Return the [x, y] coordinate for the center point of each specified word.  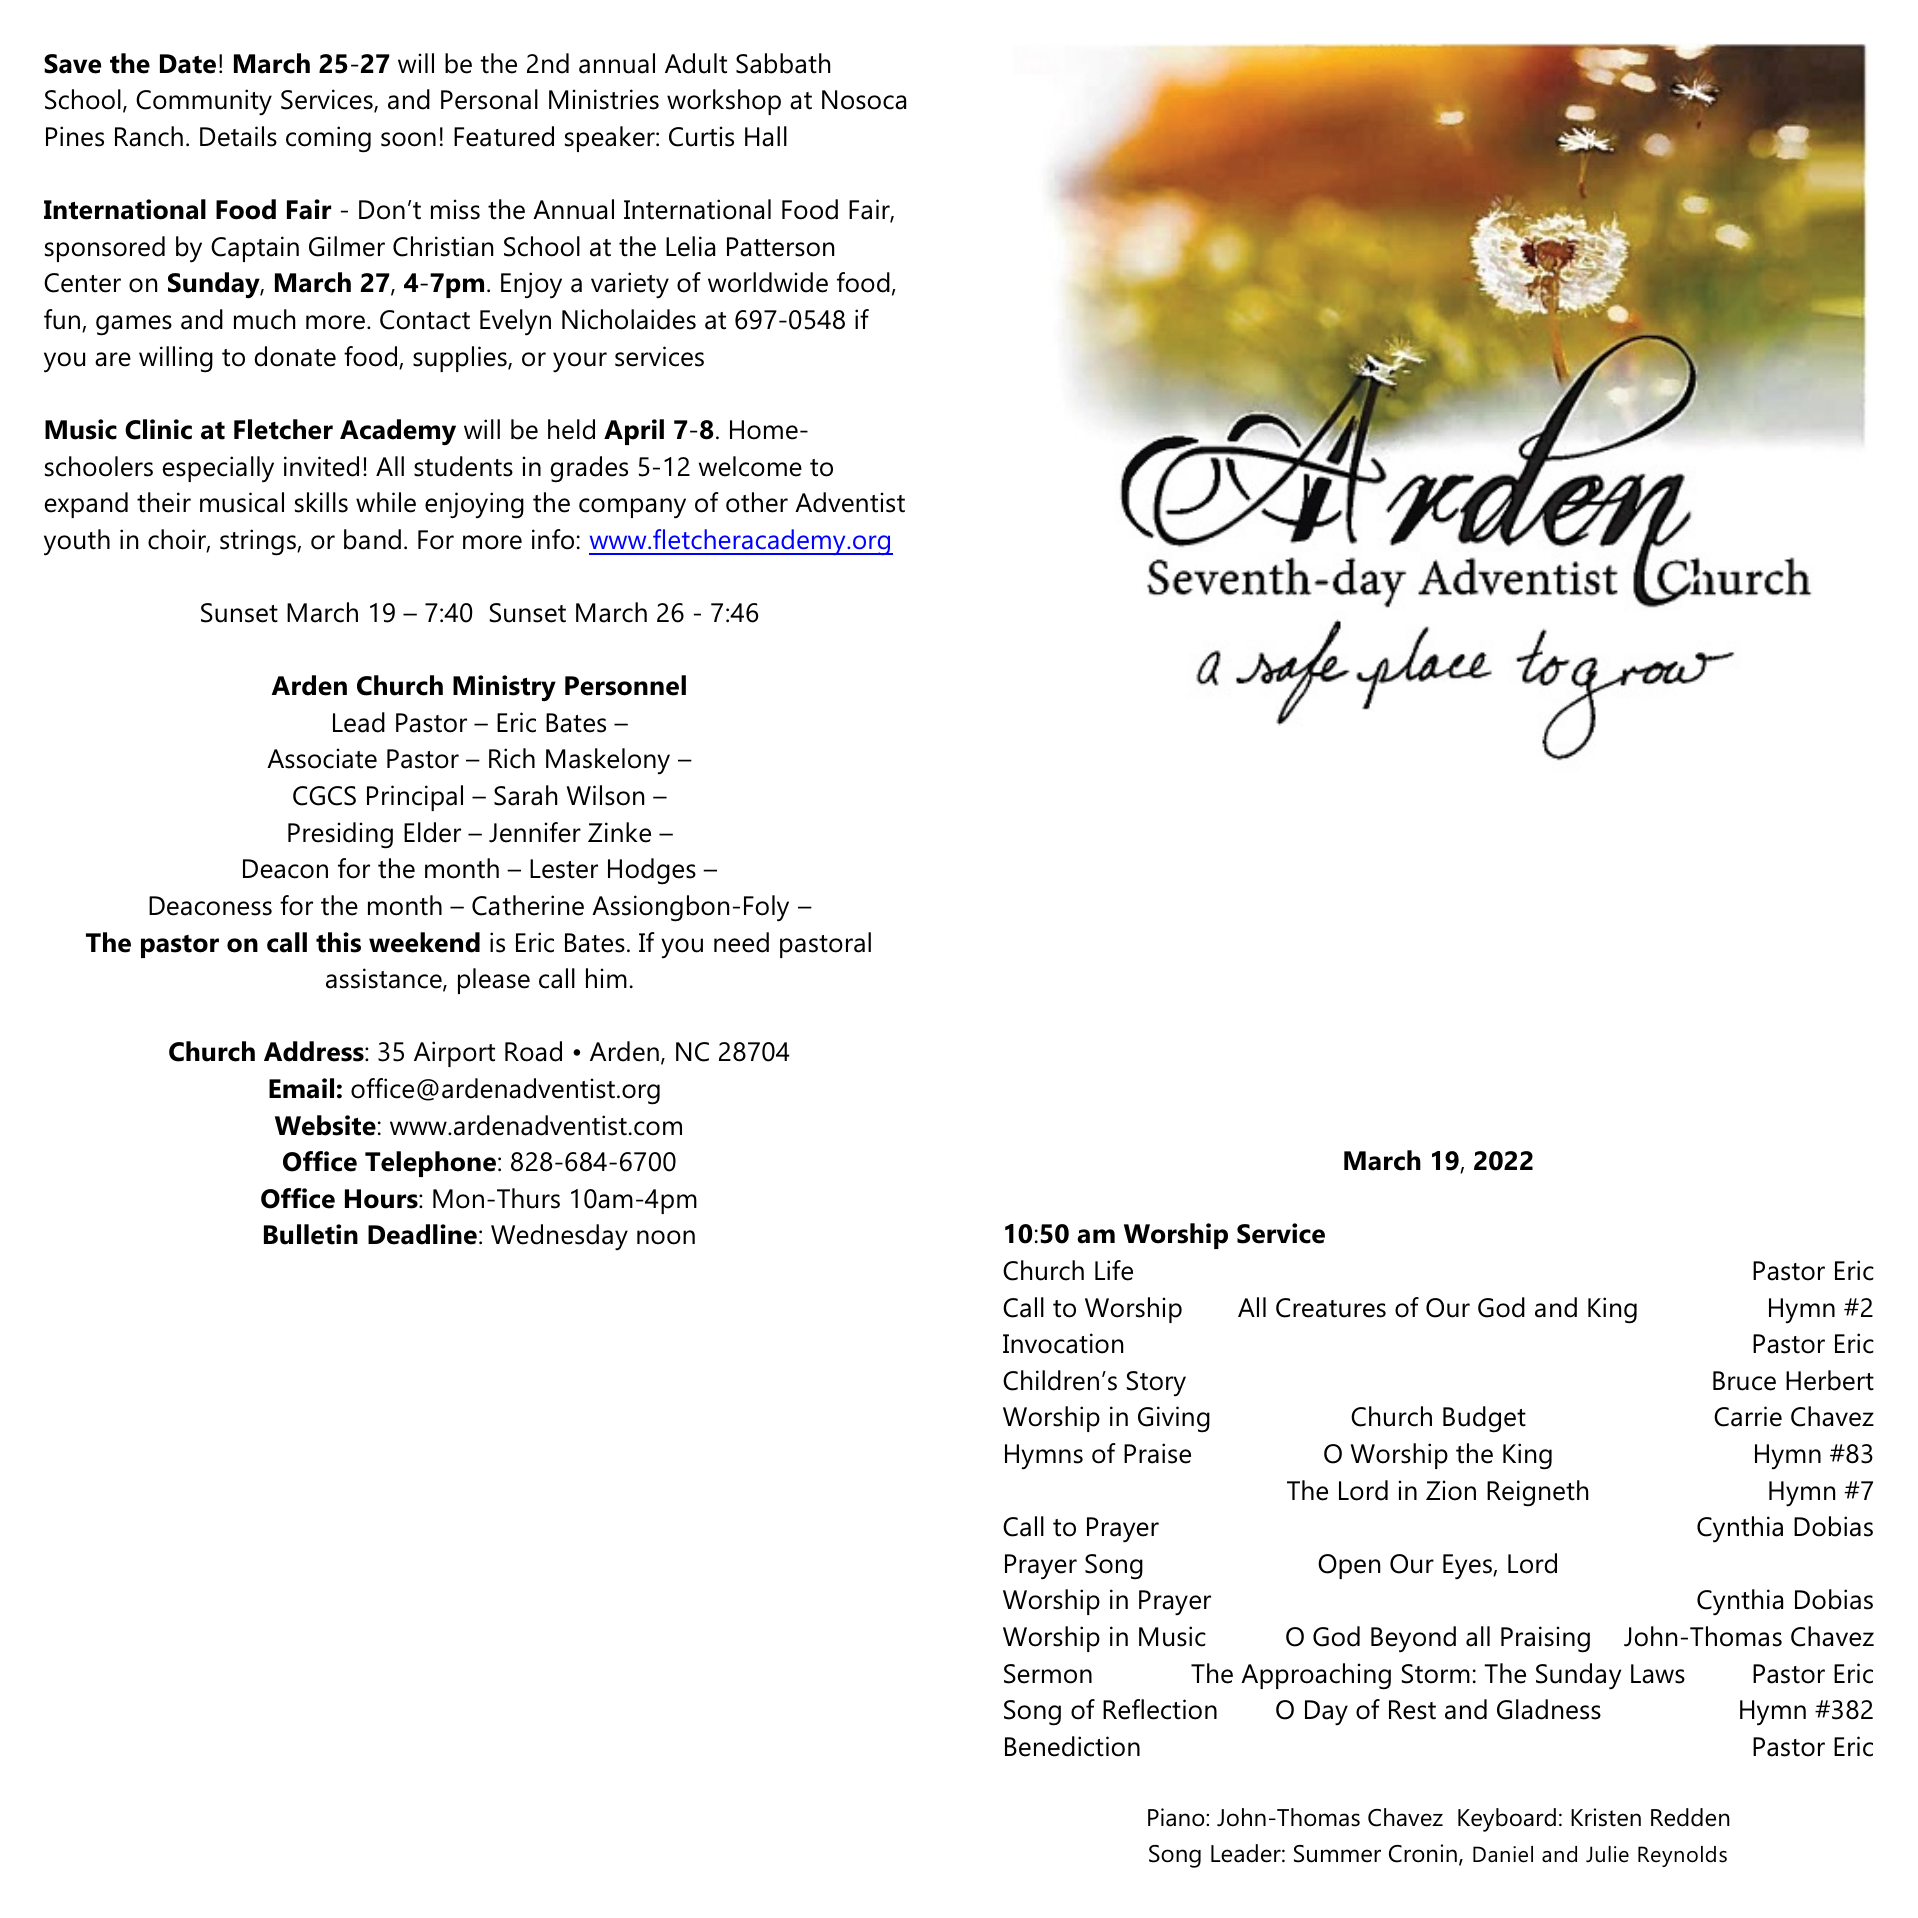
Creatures [1331, 1308]
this [338, 942]
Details [238, 136]
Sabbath [783, 63]
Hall [766, 136]
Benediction [1072, 1746]
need [741, 942]
